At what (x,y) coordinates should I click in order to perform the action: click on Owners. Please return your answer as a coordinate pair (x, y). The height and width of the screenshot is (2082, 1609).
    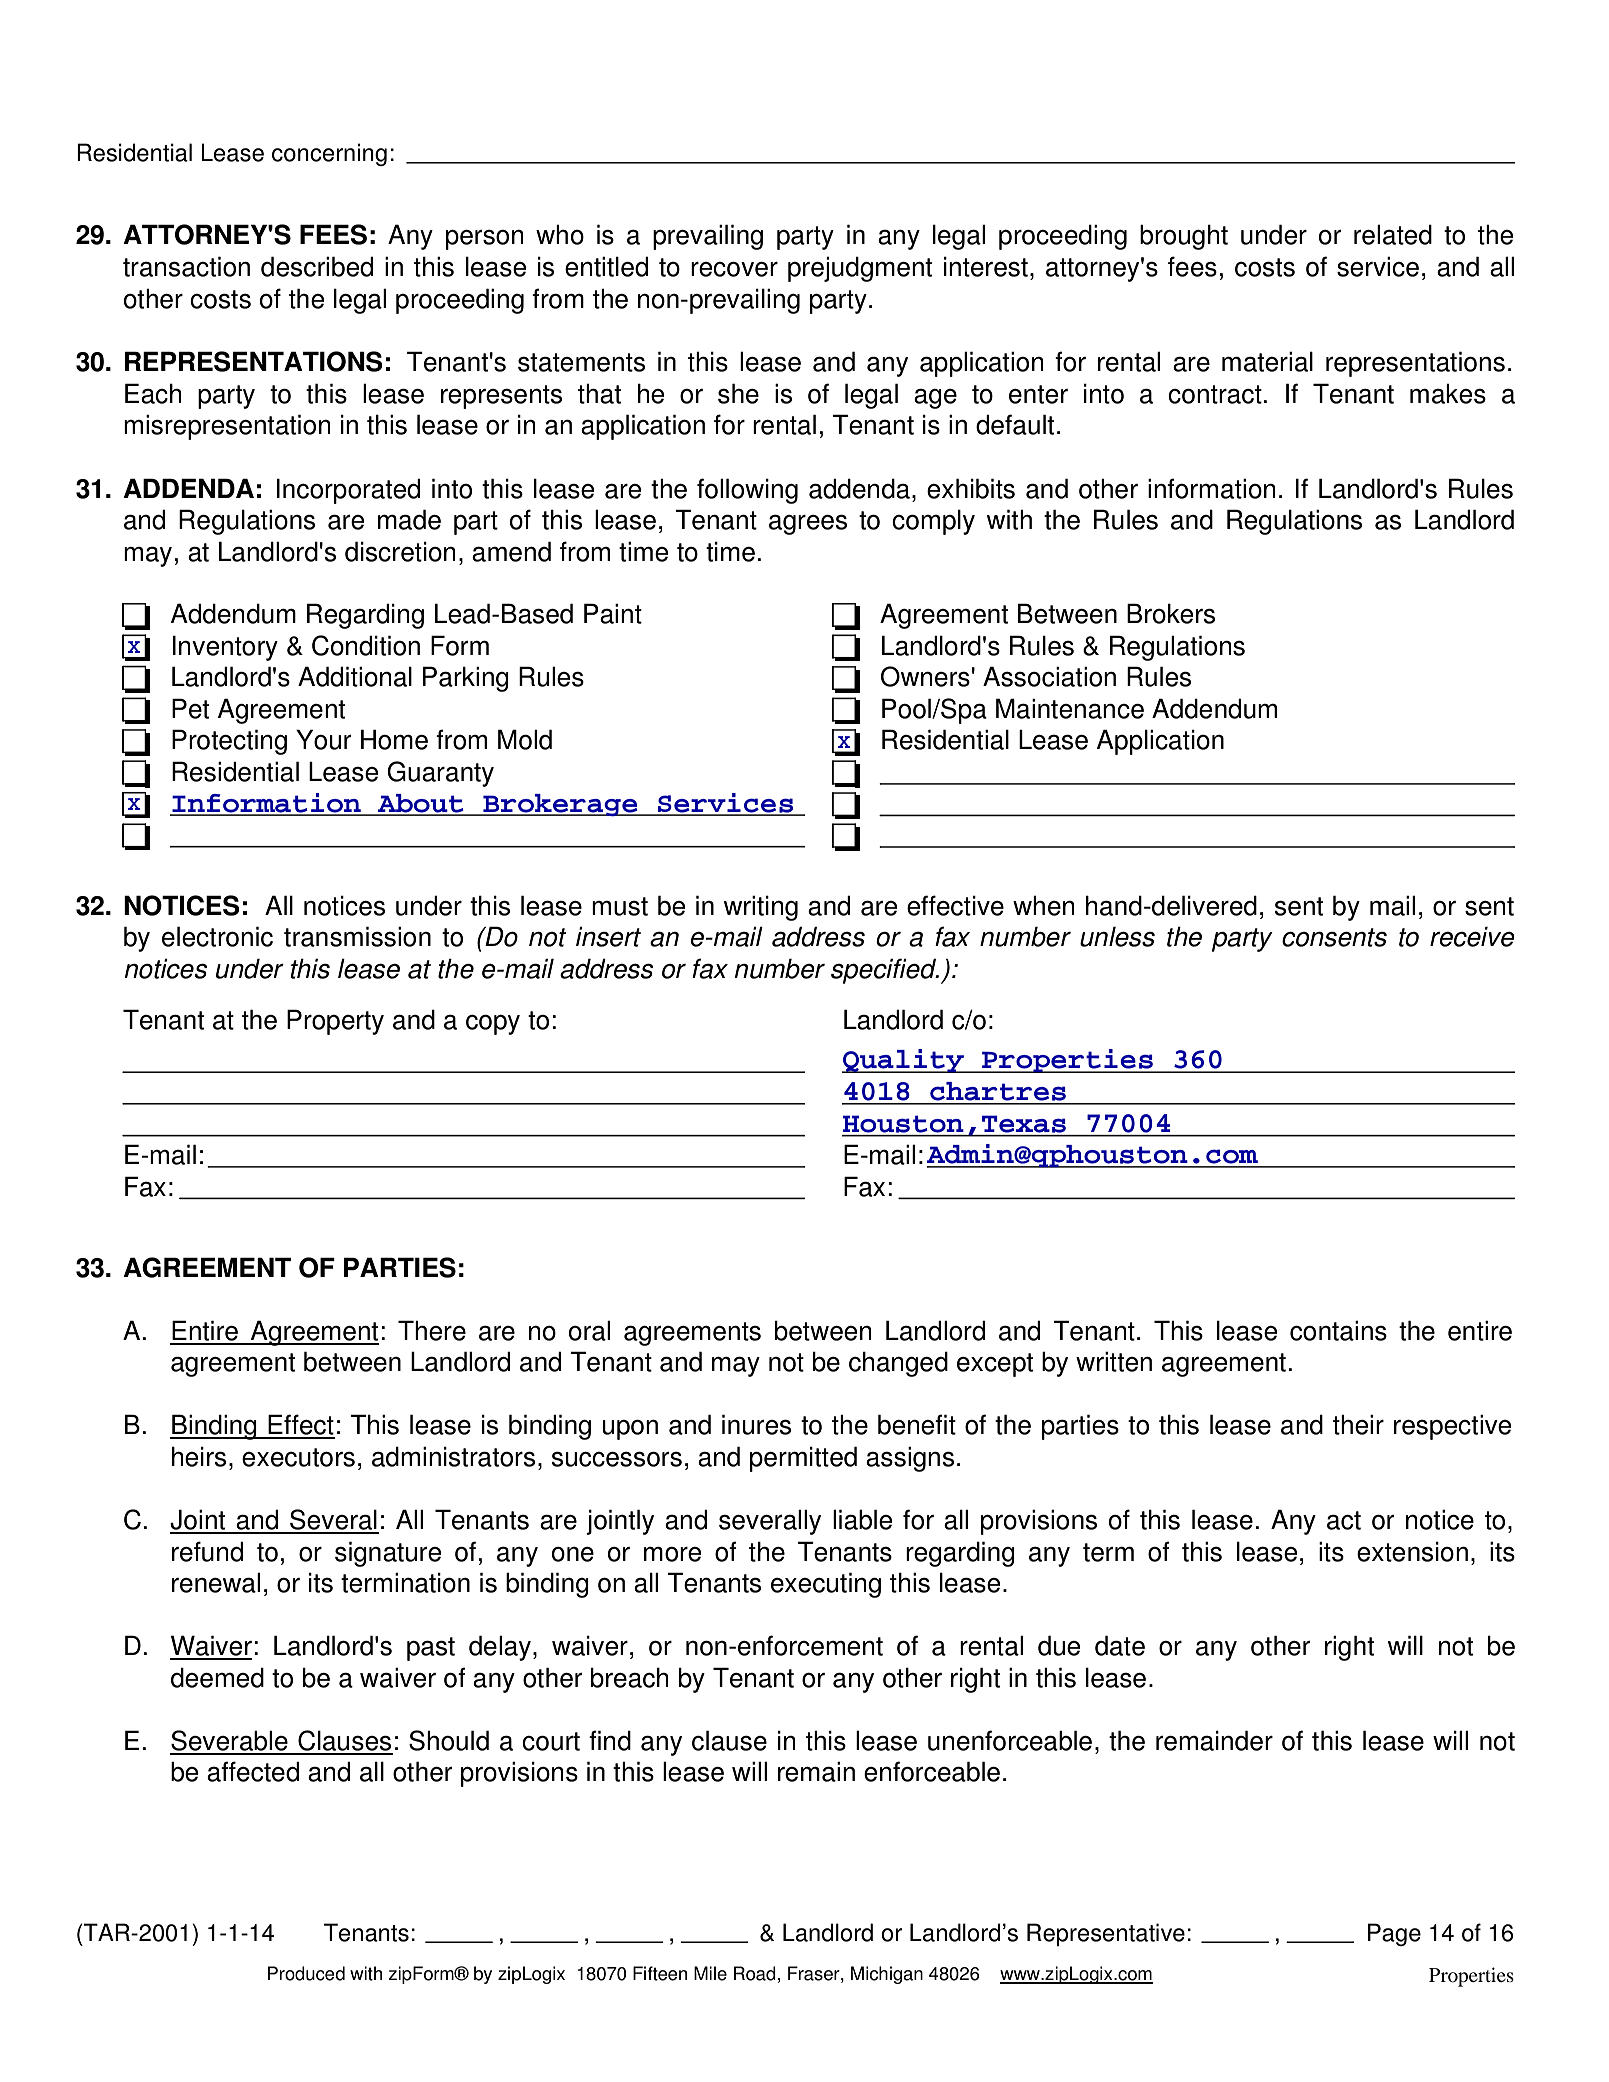
    Looking at the image, I should click on (925, 676).
